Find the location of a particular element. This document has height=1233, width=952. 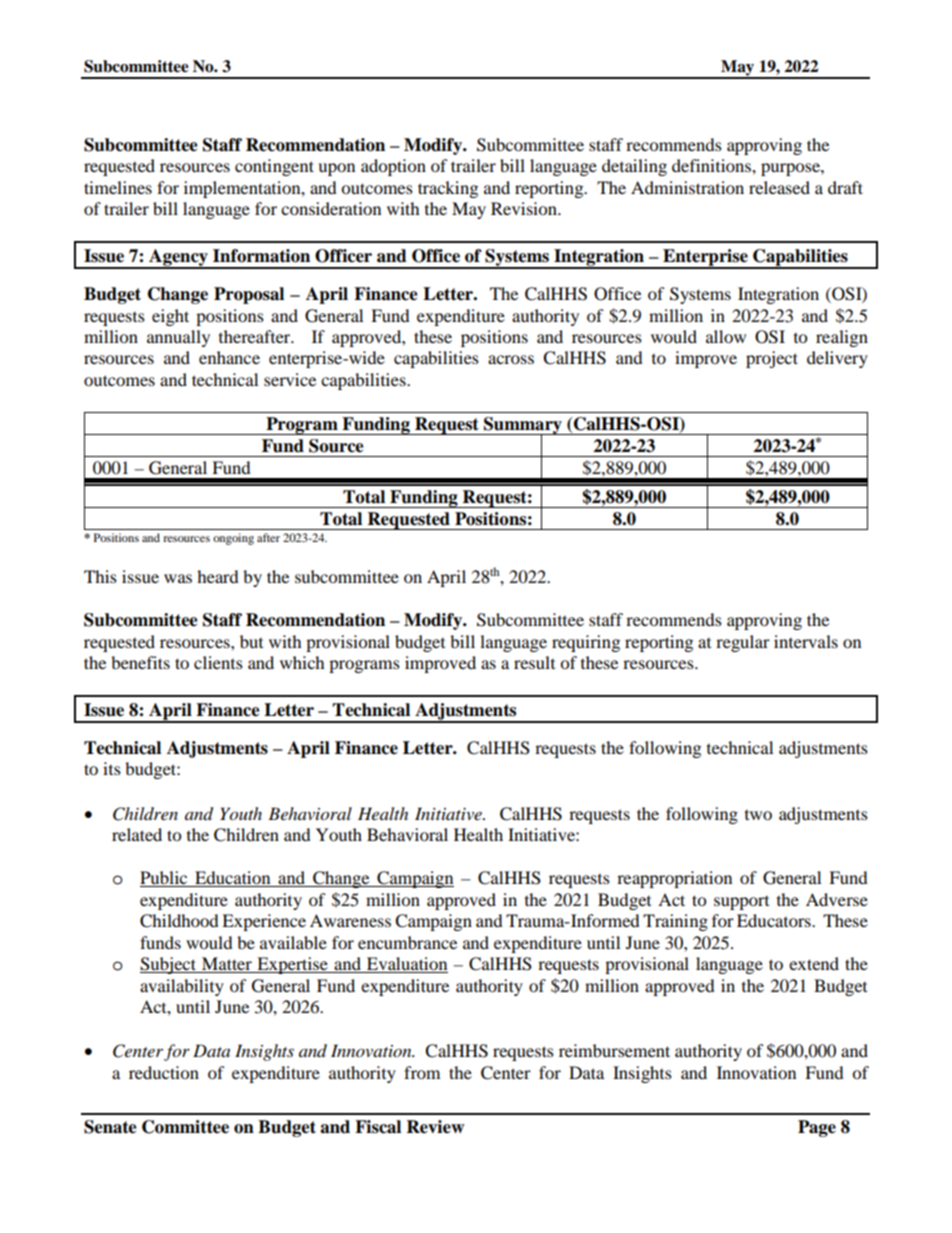

ongoing is located at coordinates (233, 539).
